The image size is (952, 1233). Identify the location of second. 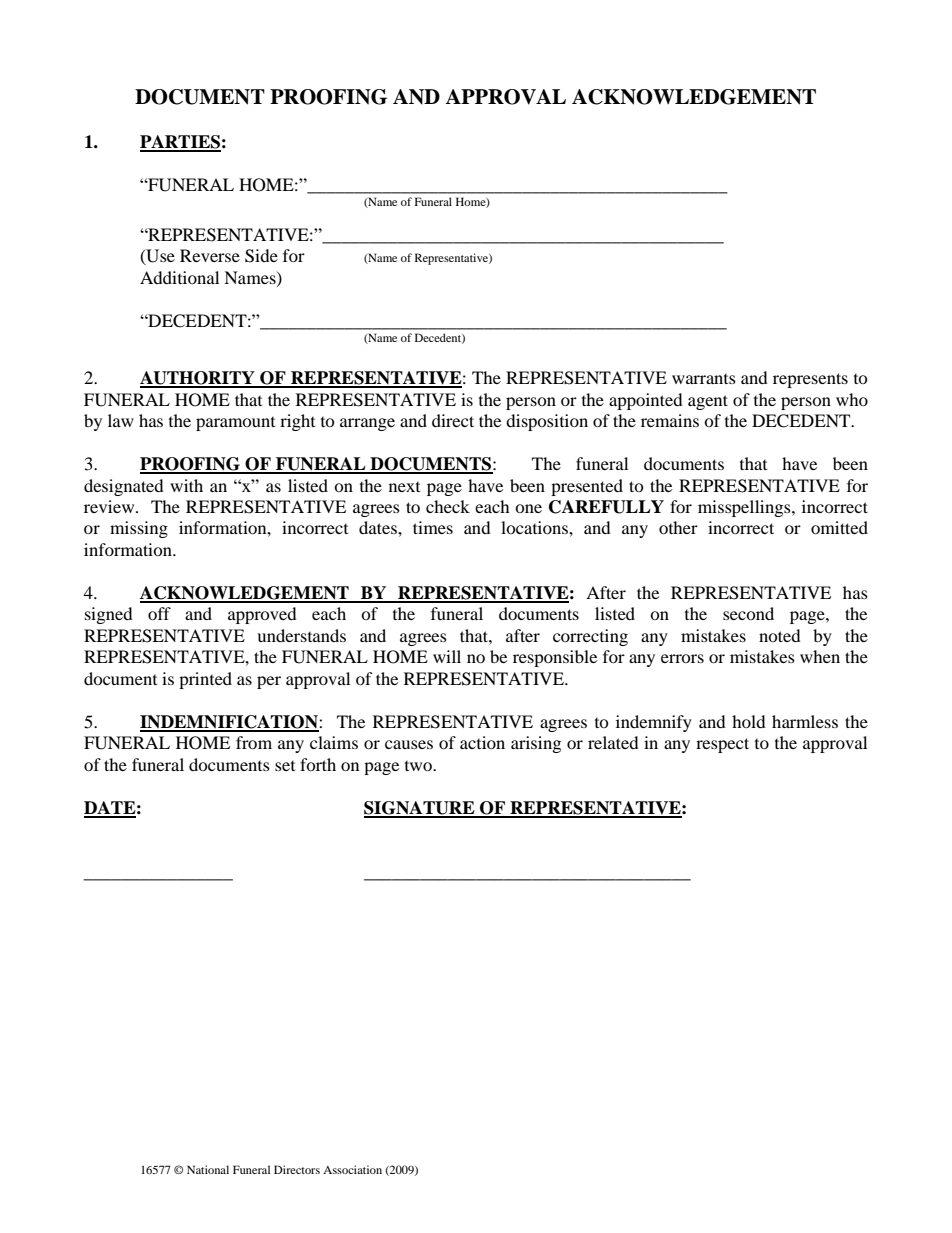
(748, 613).
